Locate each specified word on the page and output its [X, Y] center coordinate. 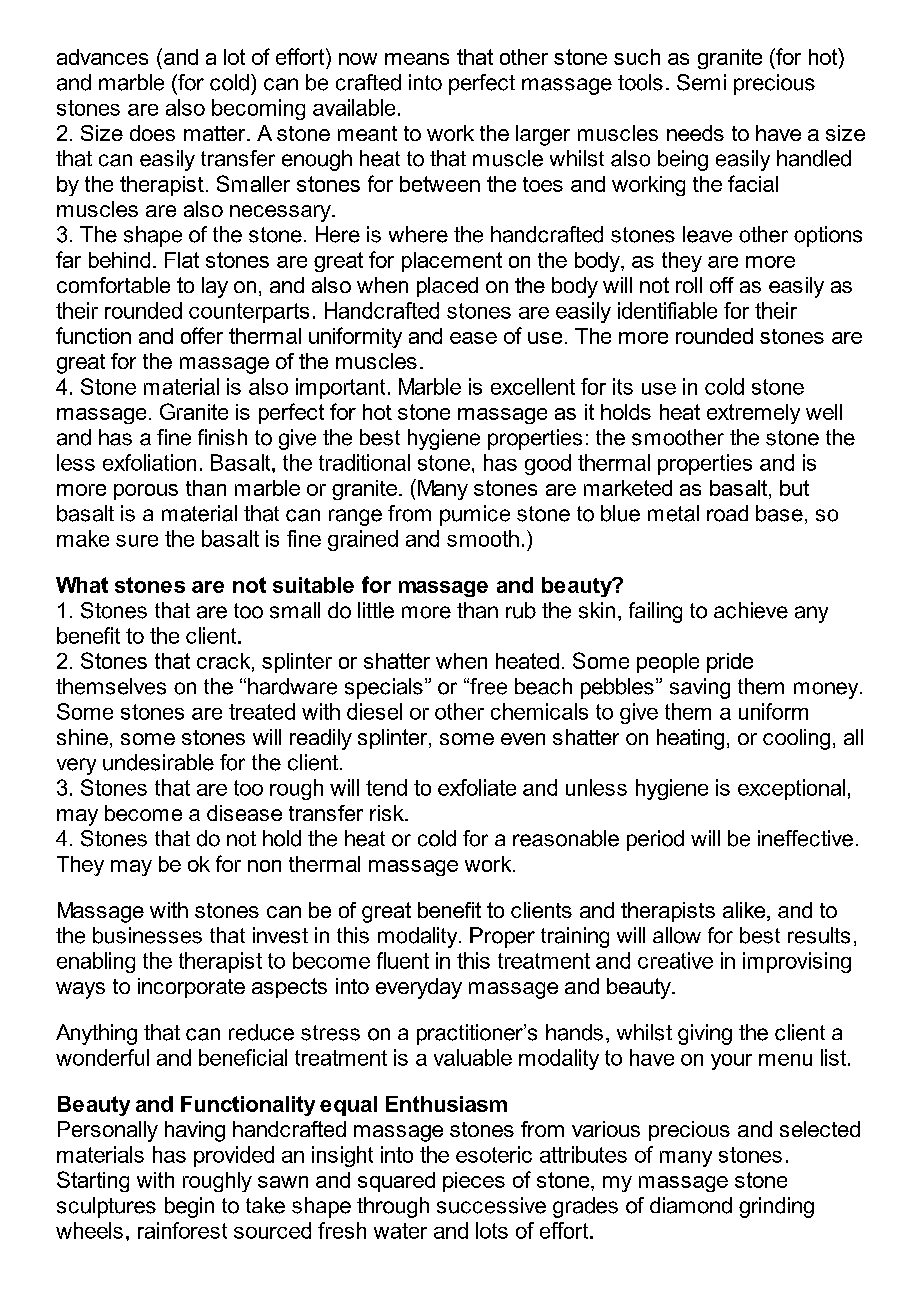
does [152, 133]
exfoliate [477, 787]
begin [189, 1207]
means [417, 59]
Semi [701, 82]
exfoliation [149, 462]
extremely [753, 414]
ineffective [805, 838]
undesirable [158, 762]
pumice [475, 515]
